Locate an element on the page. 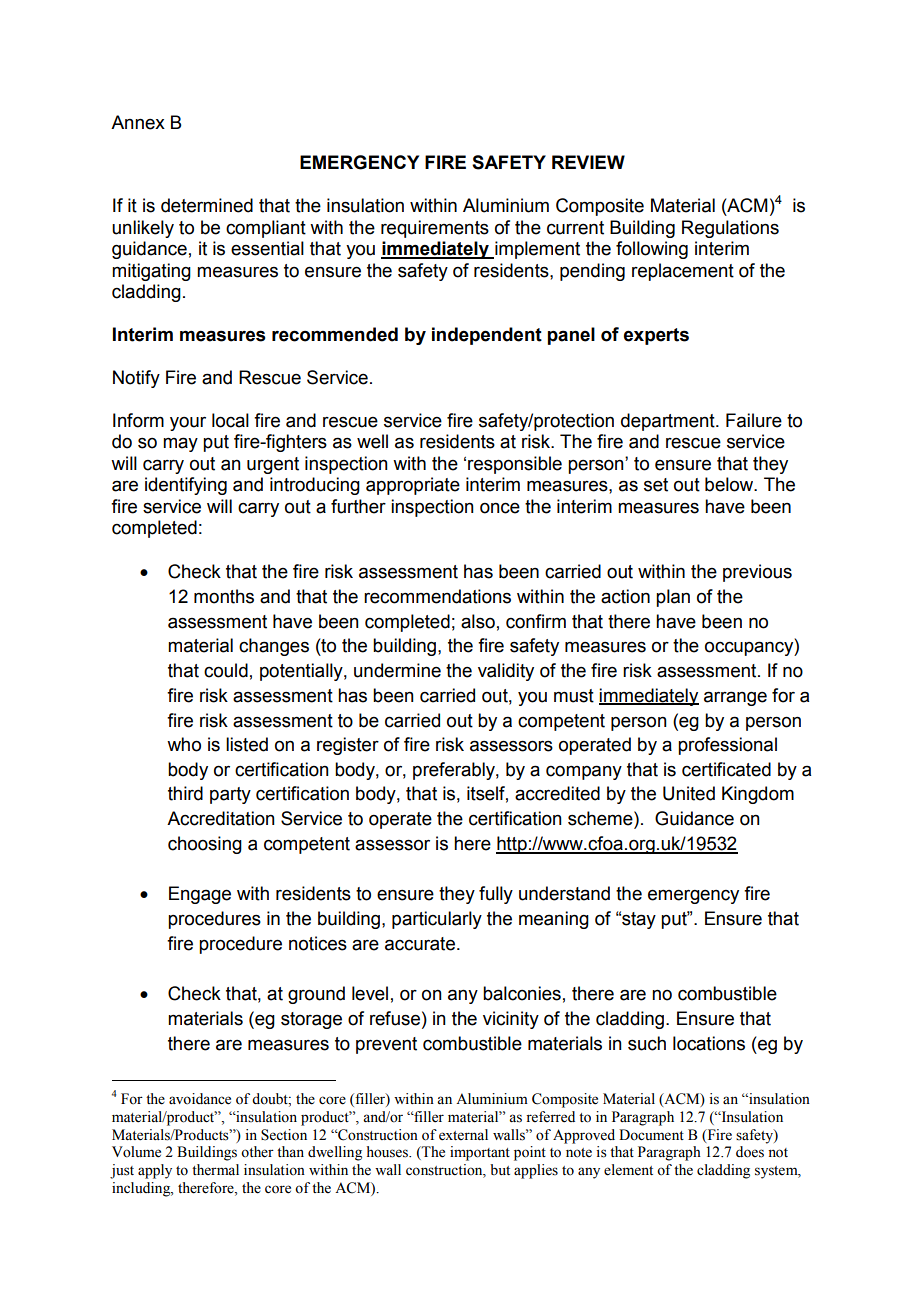 This image has width=924, height=1309. determined is located at coordinates (207, 205).
